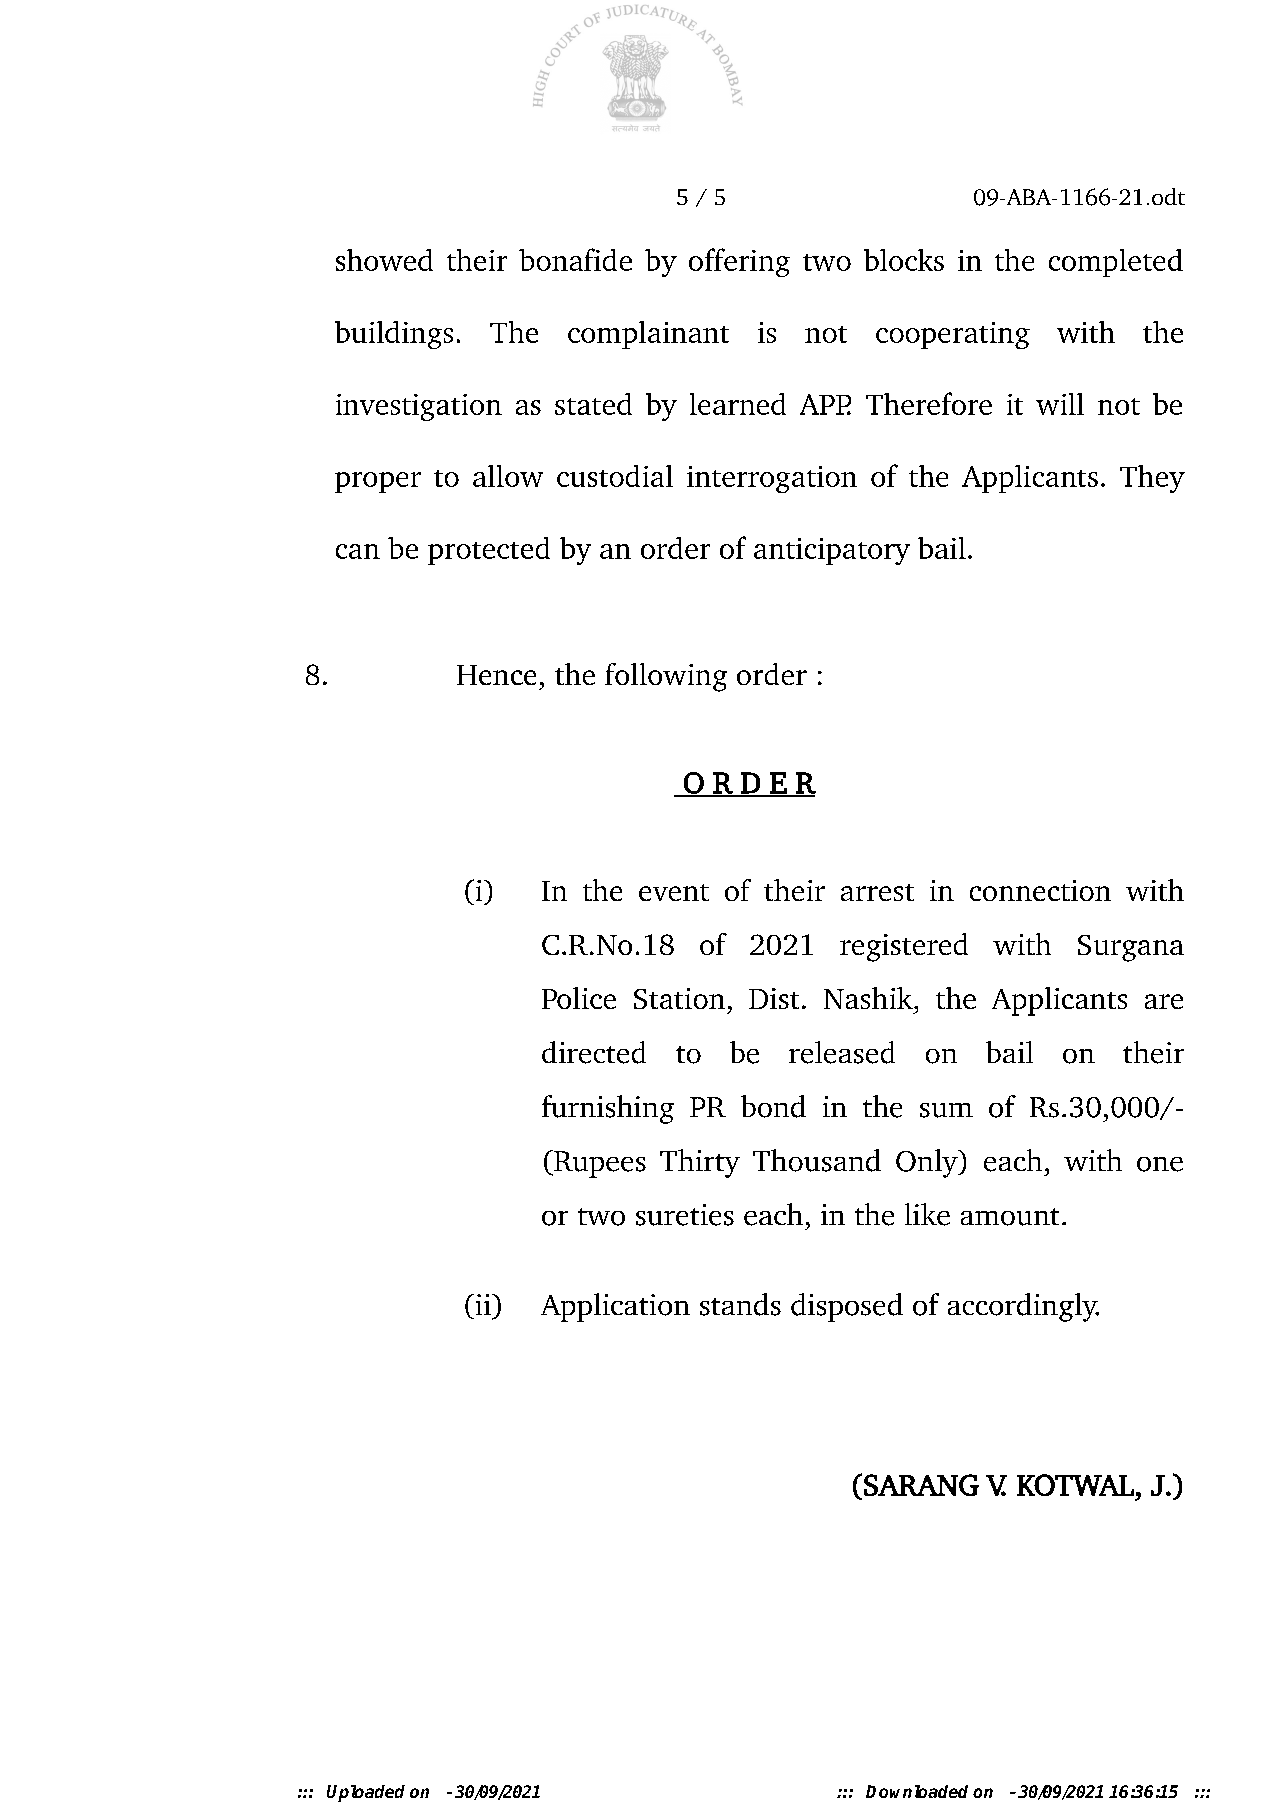  Describe the element at coordinates (1023, 1307) in the document. I see `accordingly` at that location.
